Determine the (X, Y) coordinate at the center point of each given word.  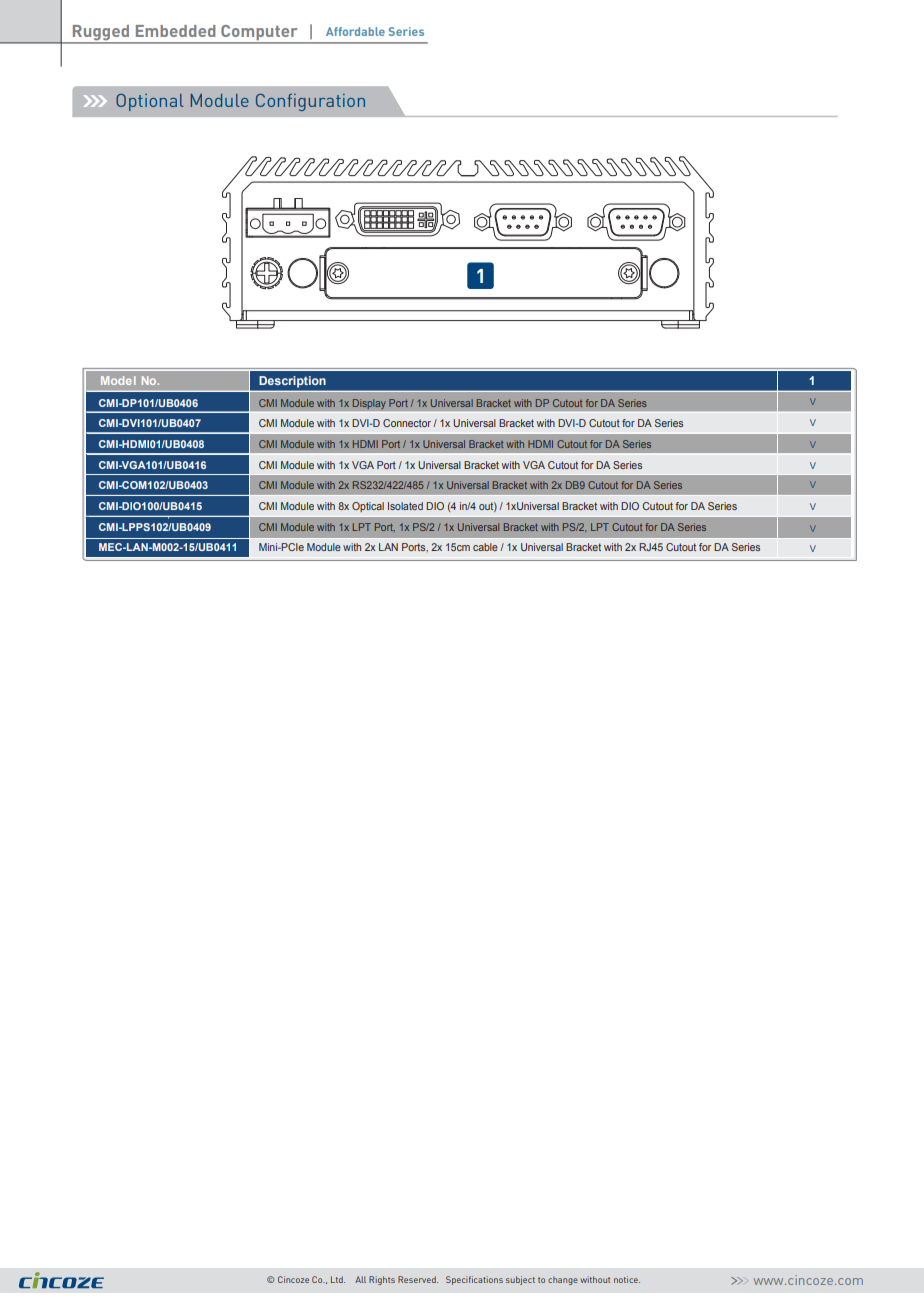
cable (485, 547)
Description (292, 381)
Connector (407, 423)
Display (369, 404)
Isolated (405, 506)
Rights (382, 1280)
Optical (368, 507)
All (360, 1279)
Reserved (418, 1279)
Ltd (338, 1279)
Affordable (355, 31)
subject (520, 1280)
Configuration (310, 102)
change (563, 1280)
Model (118, 380)
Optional (150, 102)
